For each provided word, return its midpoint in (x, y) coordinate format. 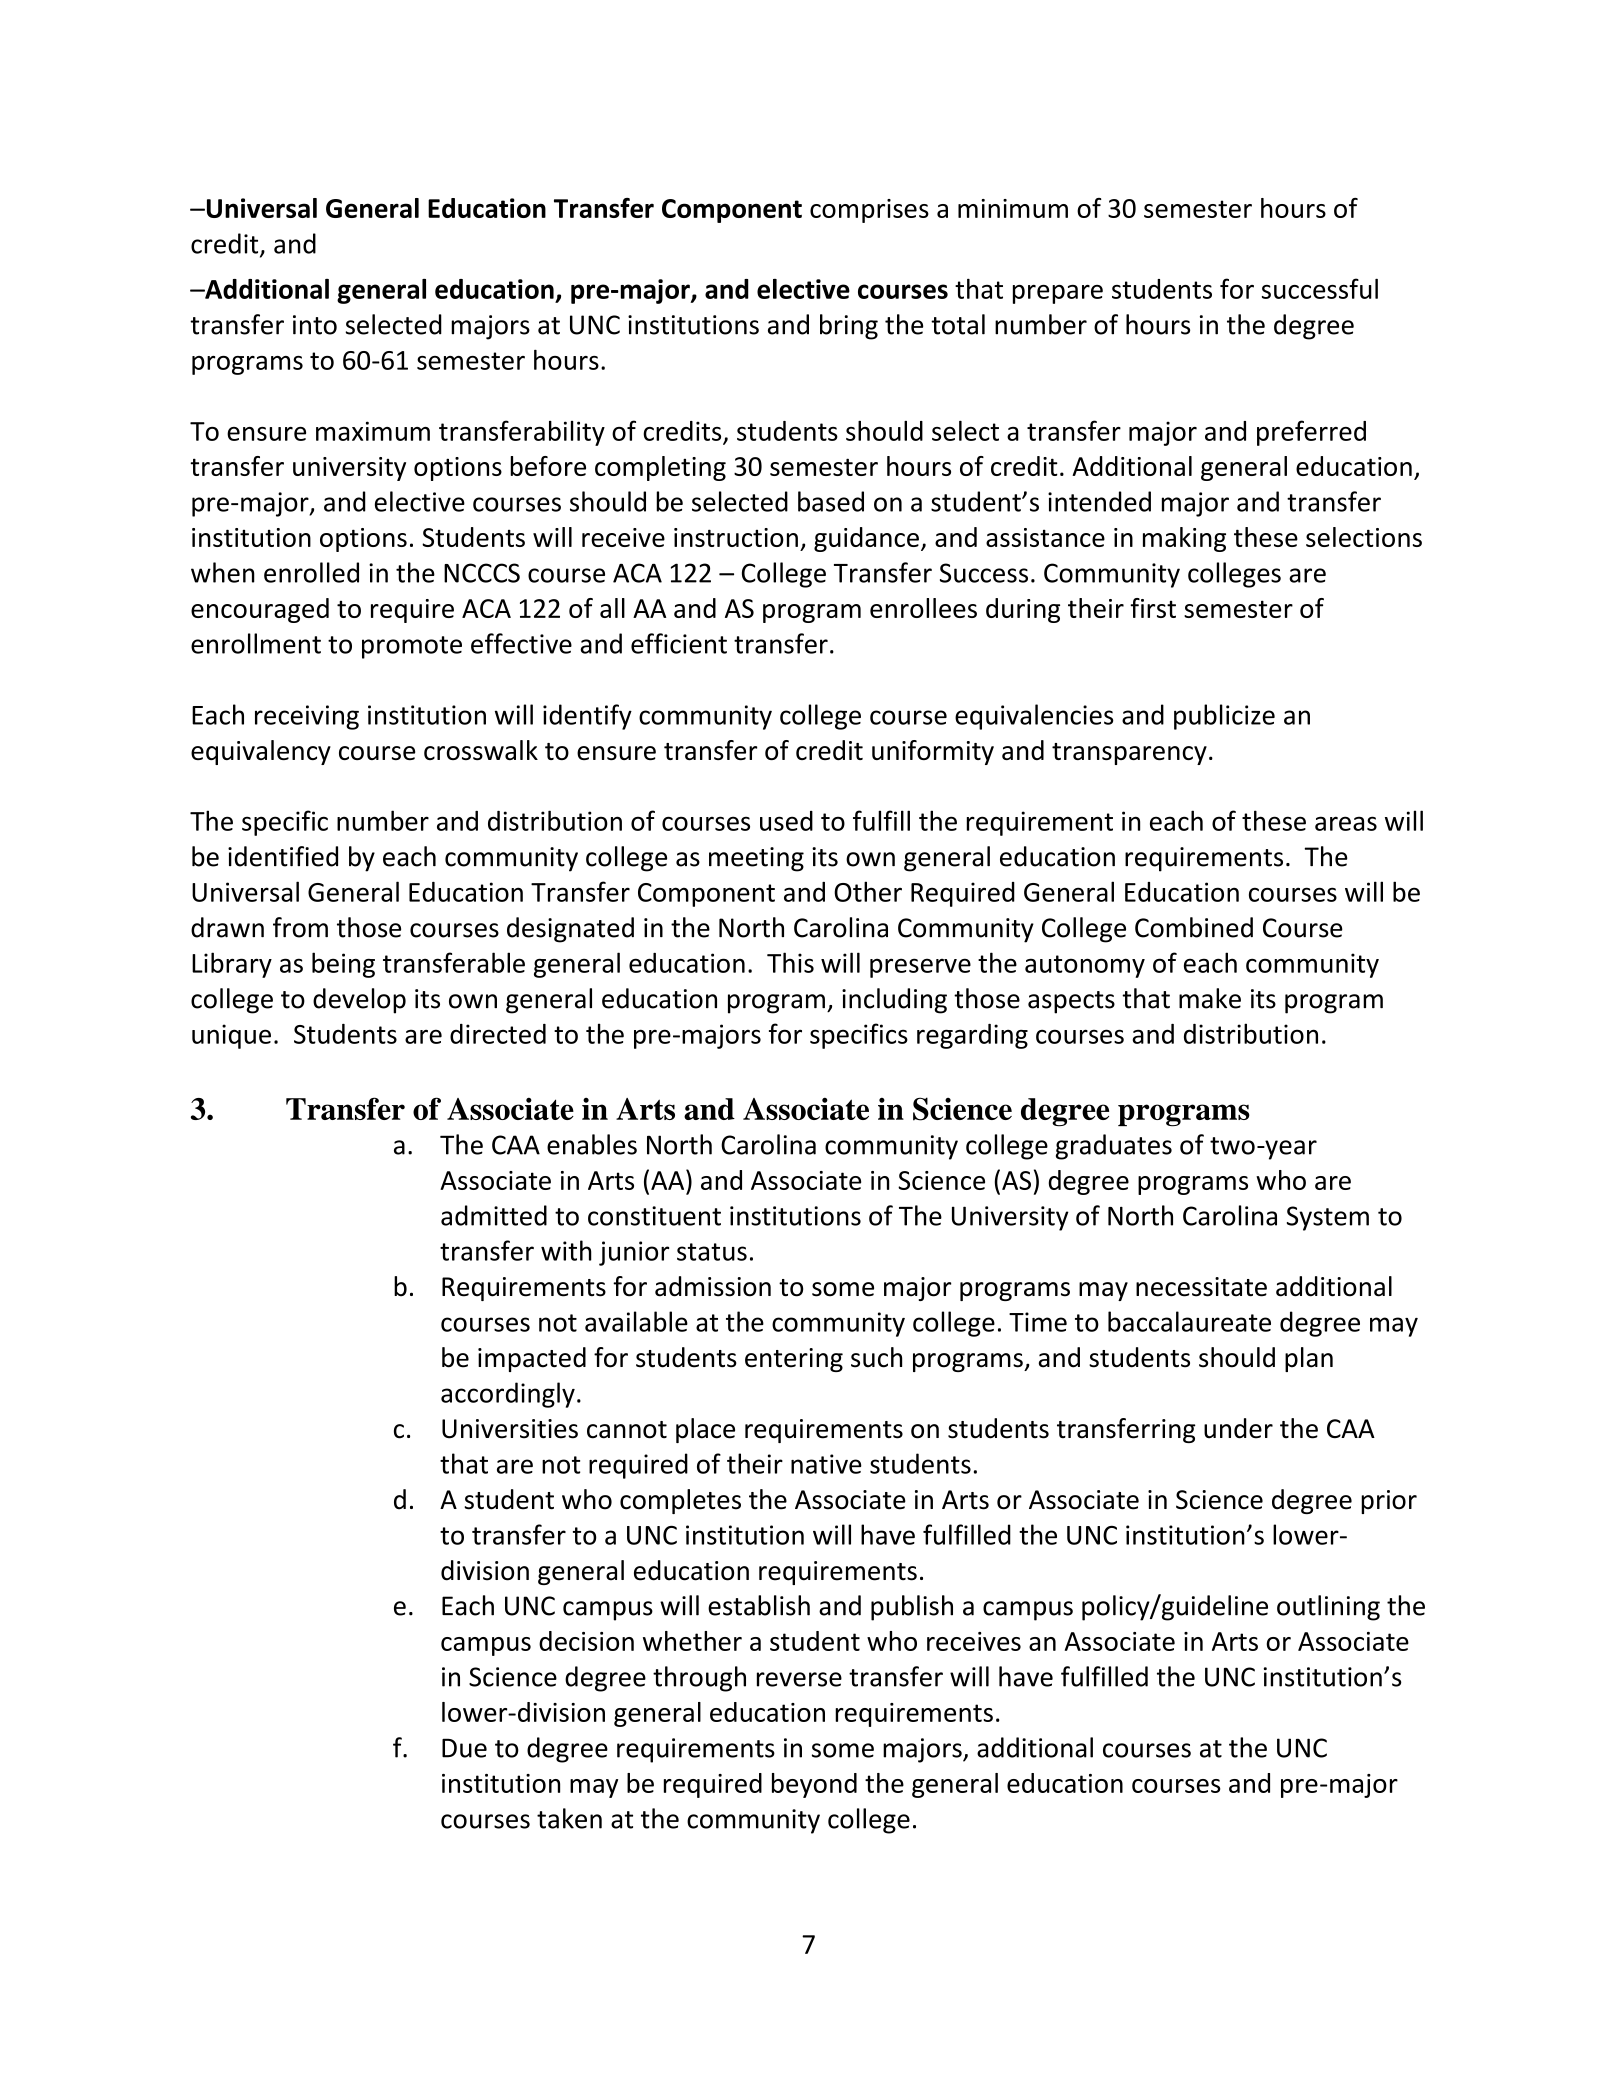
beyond (814, 1785)
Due (464, 1748)
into (315, 325)
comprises (869, 211)
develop (359, 1001)
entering (794, 1360)
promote (412, 647)
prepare (1058, 294)
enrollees (923, 608)
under (1238, 1428)
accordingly (508, 1395)
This (790, 962)
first (1153, 608)
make (1210, 998)
